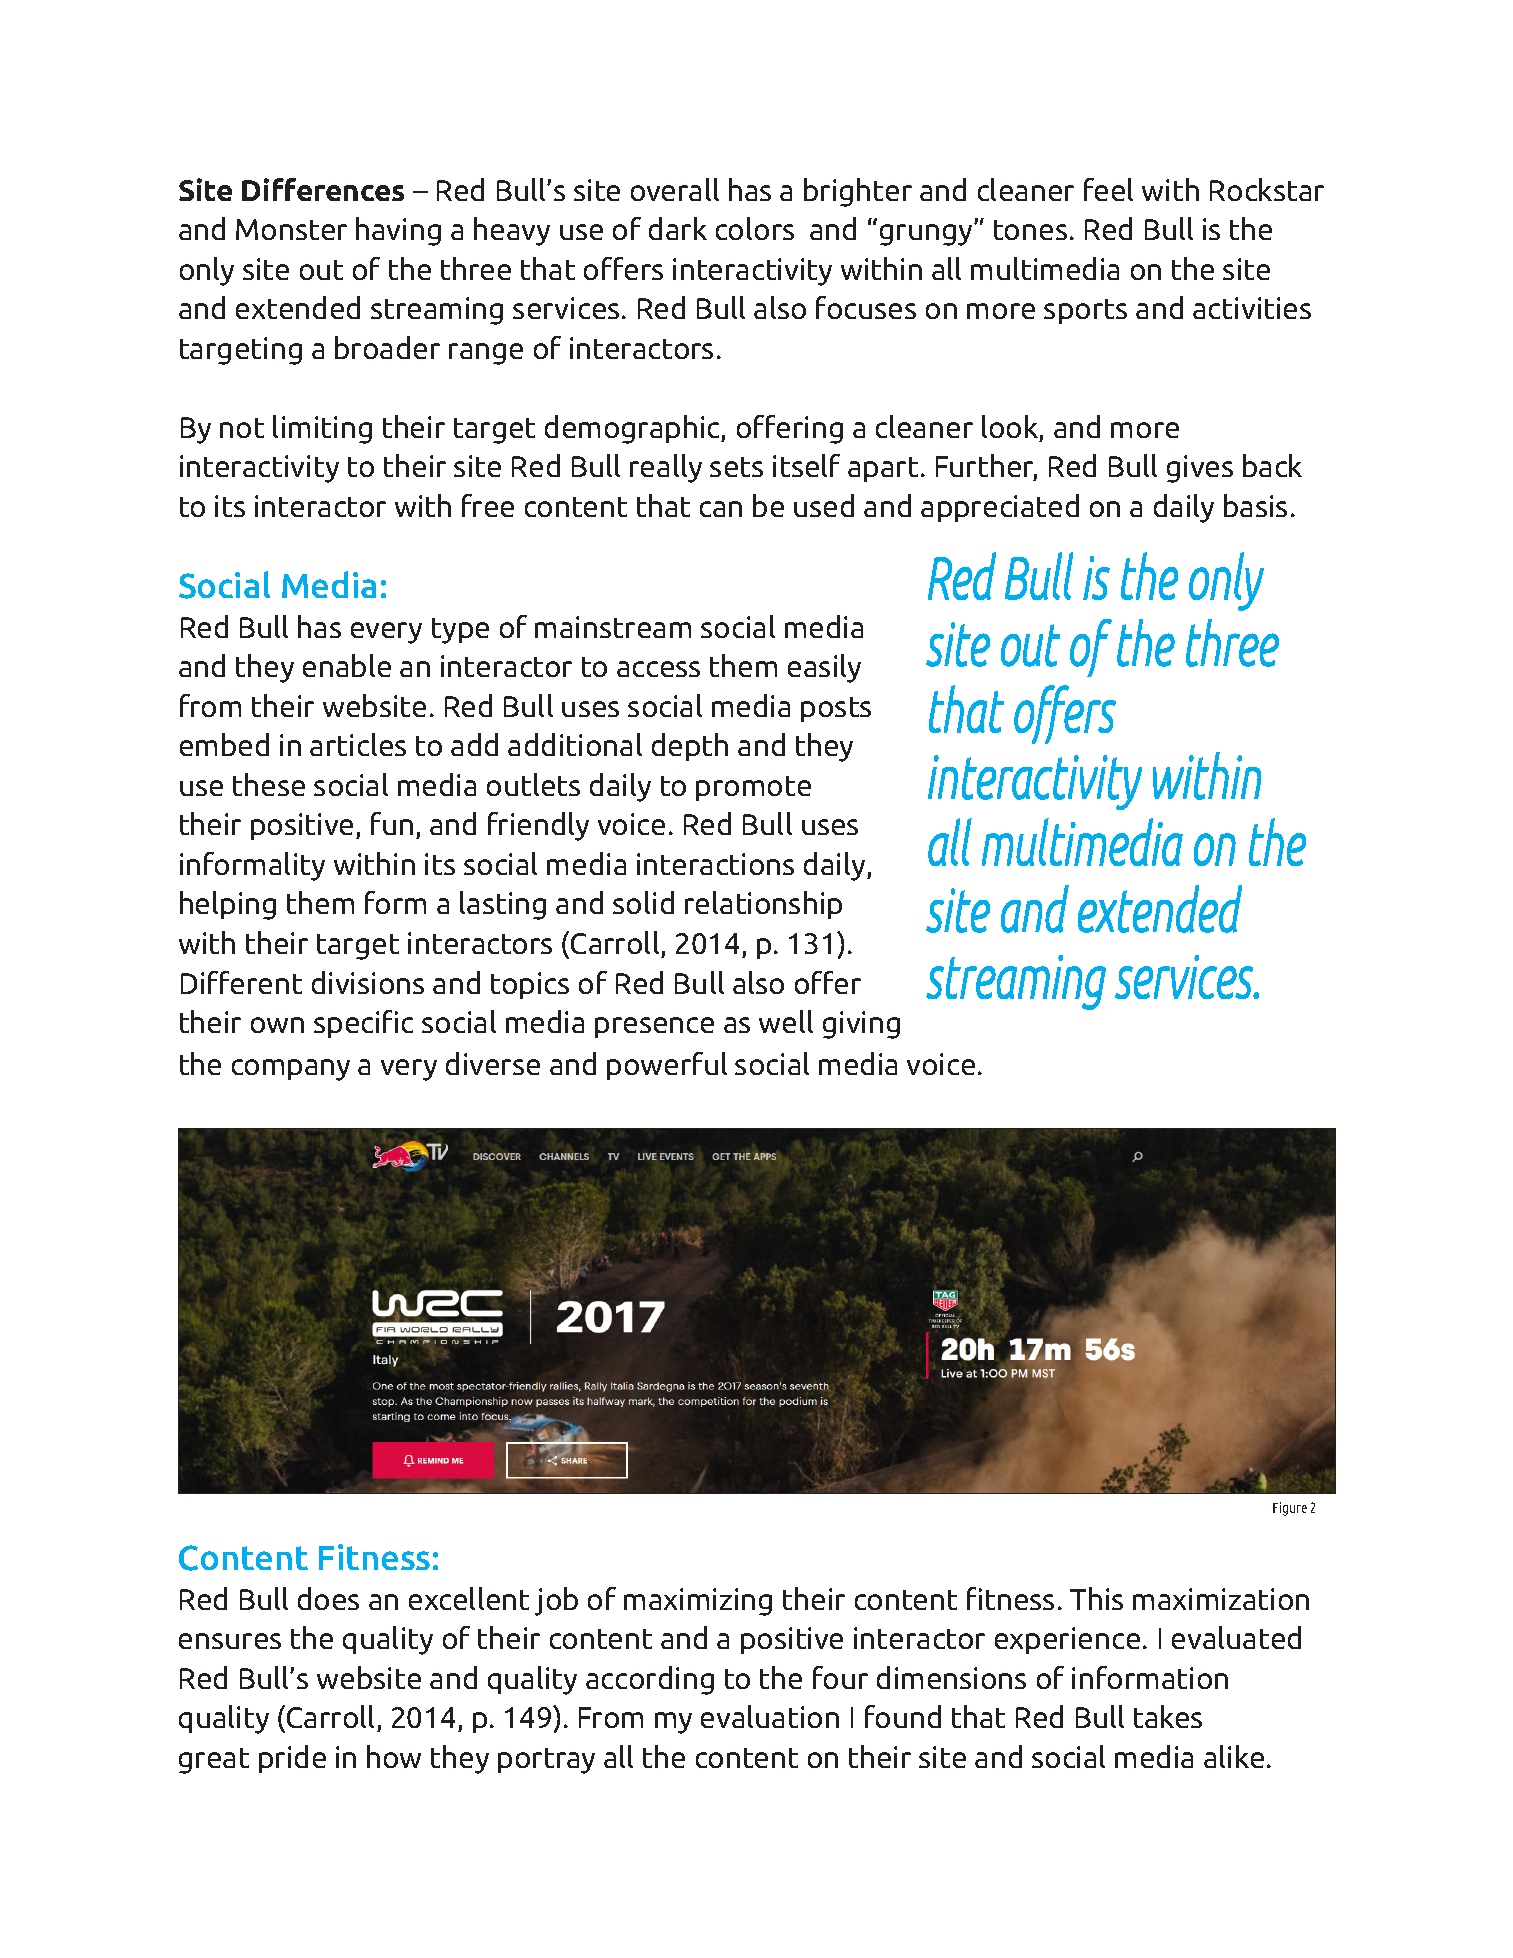  What do you see at coordinates (861, 1025) in the screenshot?
I see `giving` at bounding box center [861, 1025].
